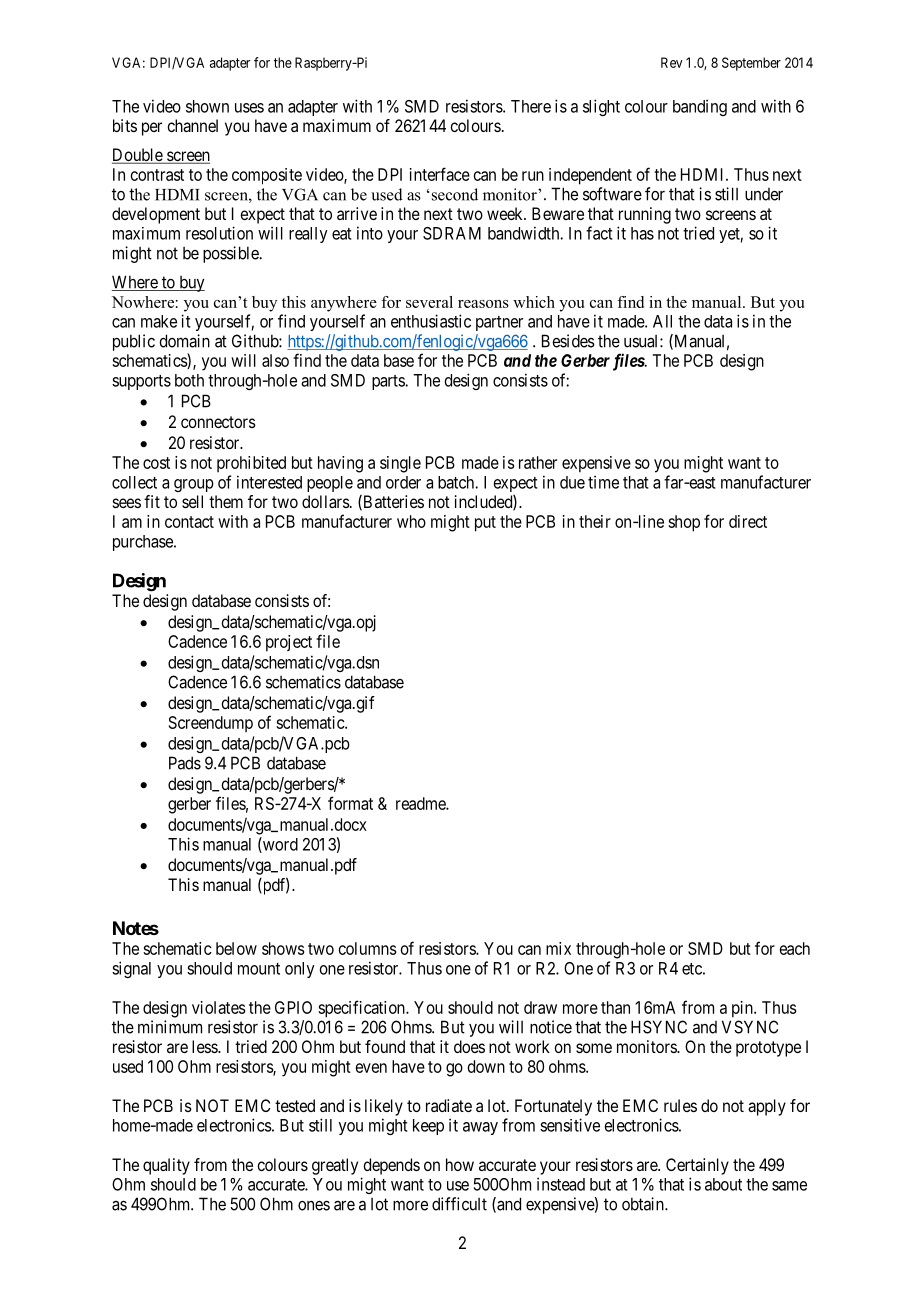 The width and height of the page is (924, 1308). What do you see at coordinates (166, 1166) in the page?
I see `quality` at bounding box center [166, 1166].
